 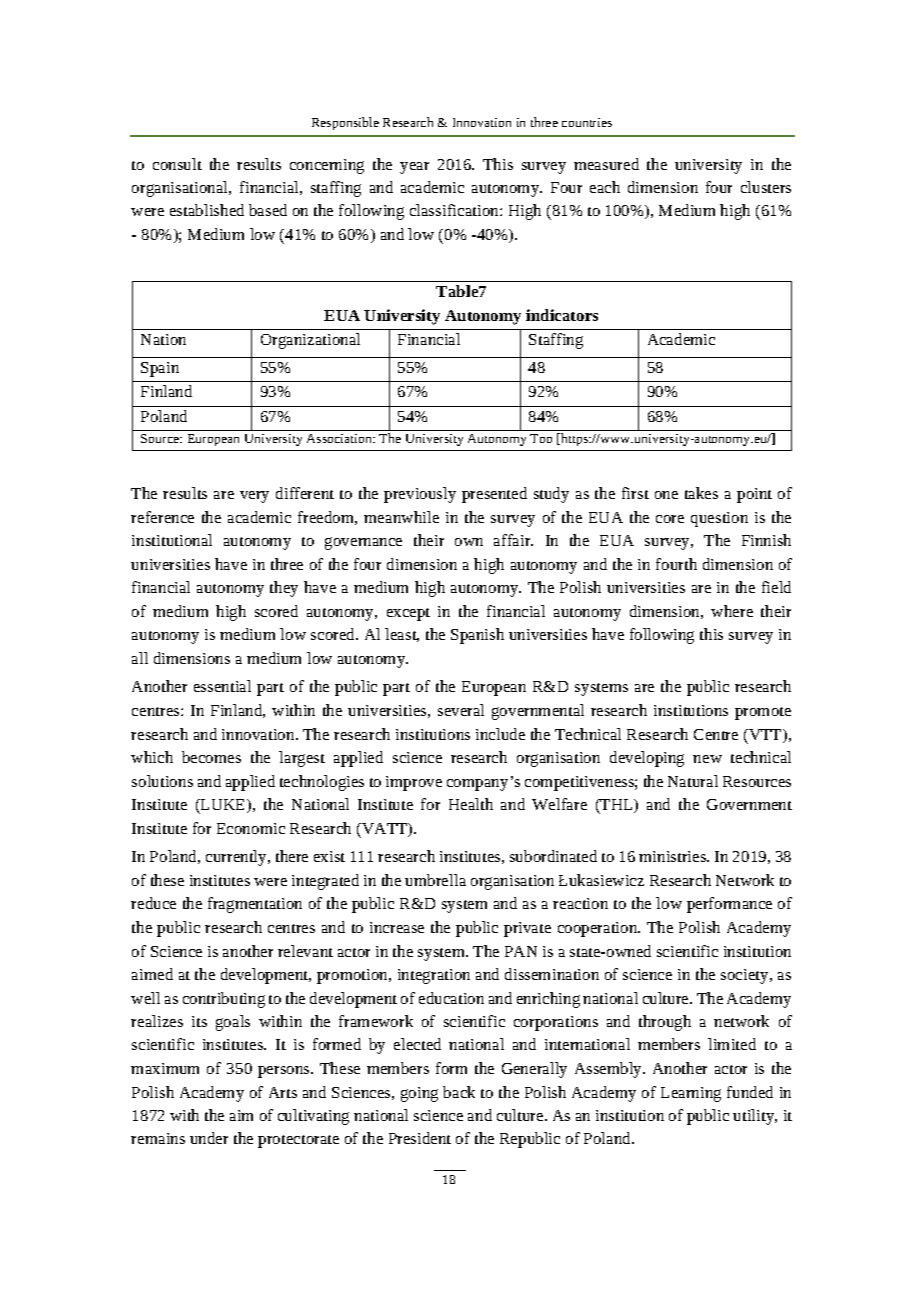 I want to click on essential, so click(x=222, y=686).
